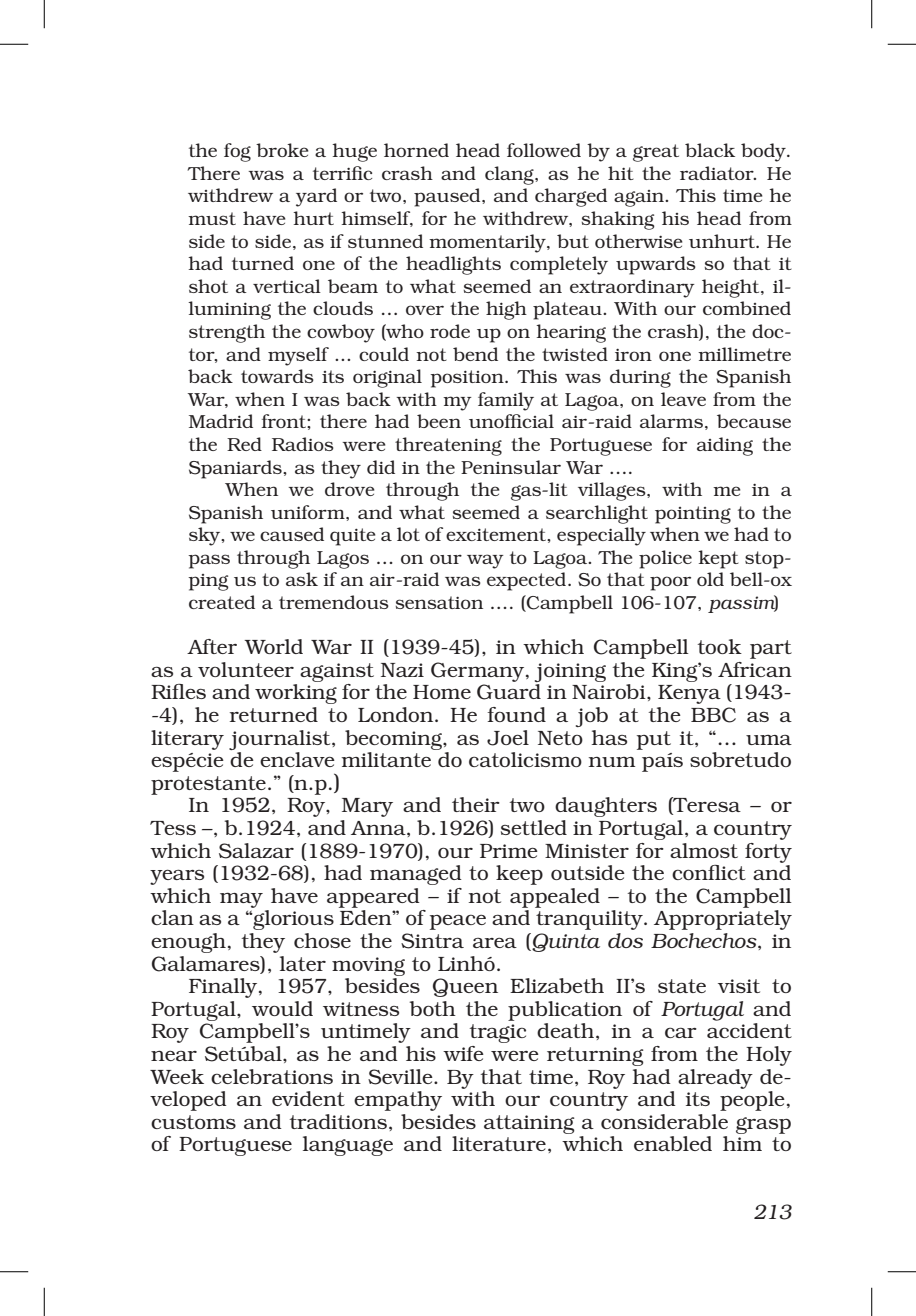 This screenshot has height=1316, width=916. Describe the element at coordinates (193, 1122) in the screenshot. I see `customs` at that location.
